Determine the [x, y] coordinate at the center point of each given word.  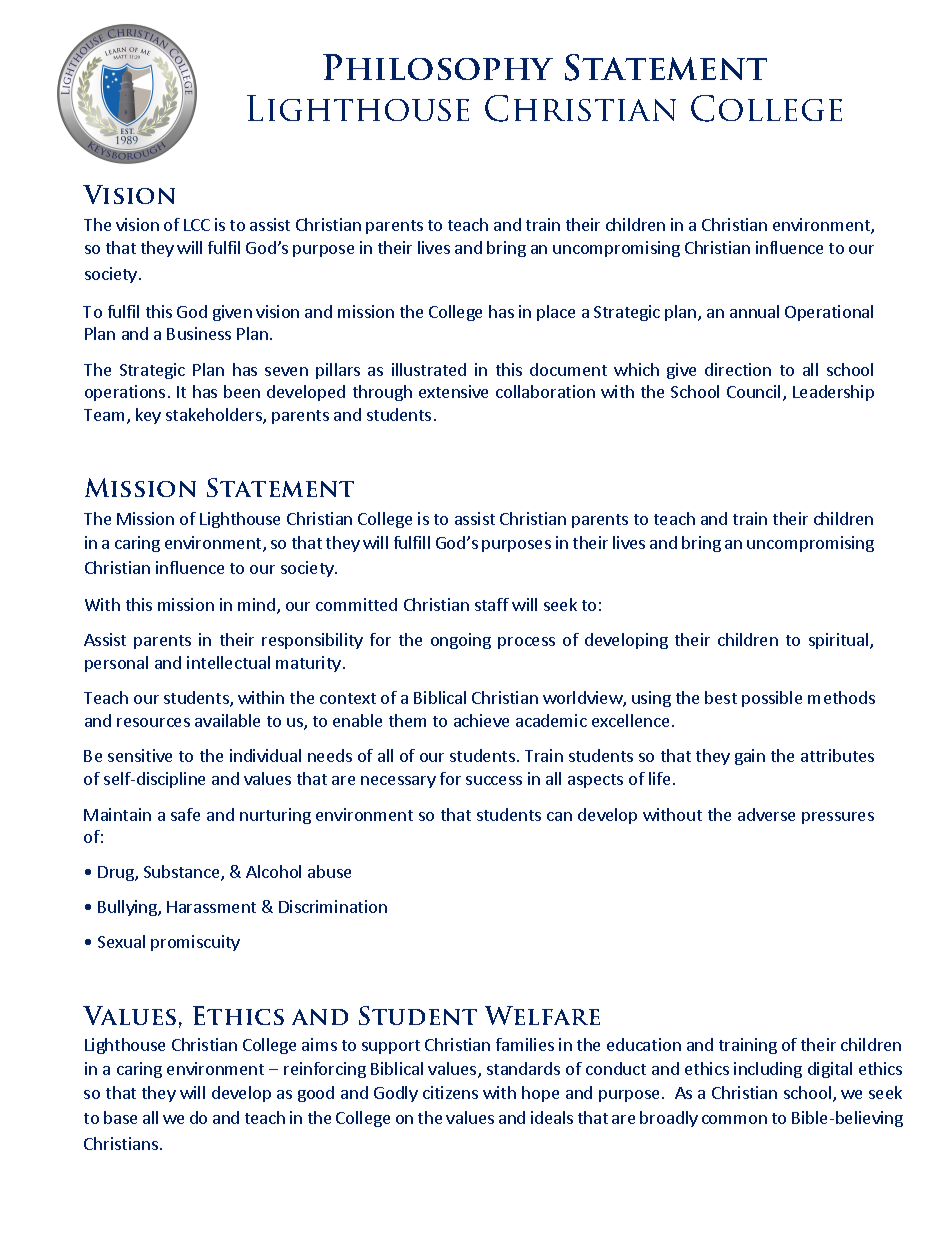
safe [185, 814]
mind [256, 604]
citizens [450, 1092]
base [120, 1117]
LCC [197, 225]
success [494, 780]
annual [754, 311]
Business [199, 333]
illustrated [429, 369]
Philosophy [438, 67]
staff [492, 604]
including [768, 1070]
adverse [766, 814]
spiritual [840, 641]
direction [738, 369]
